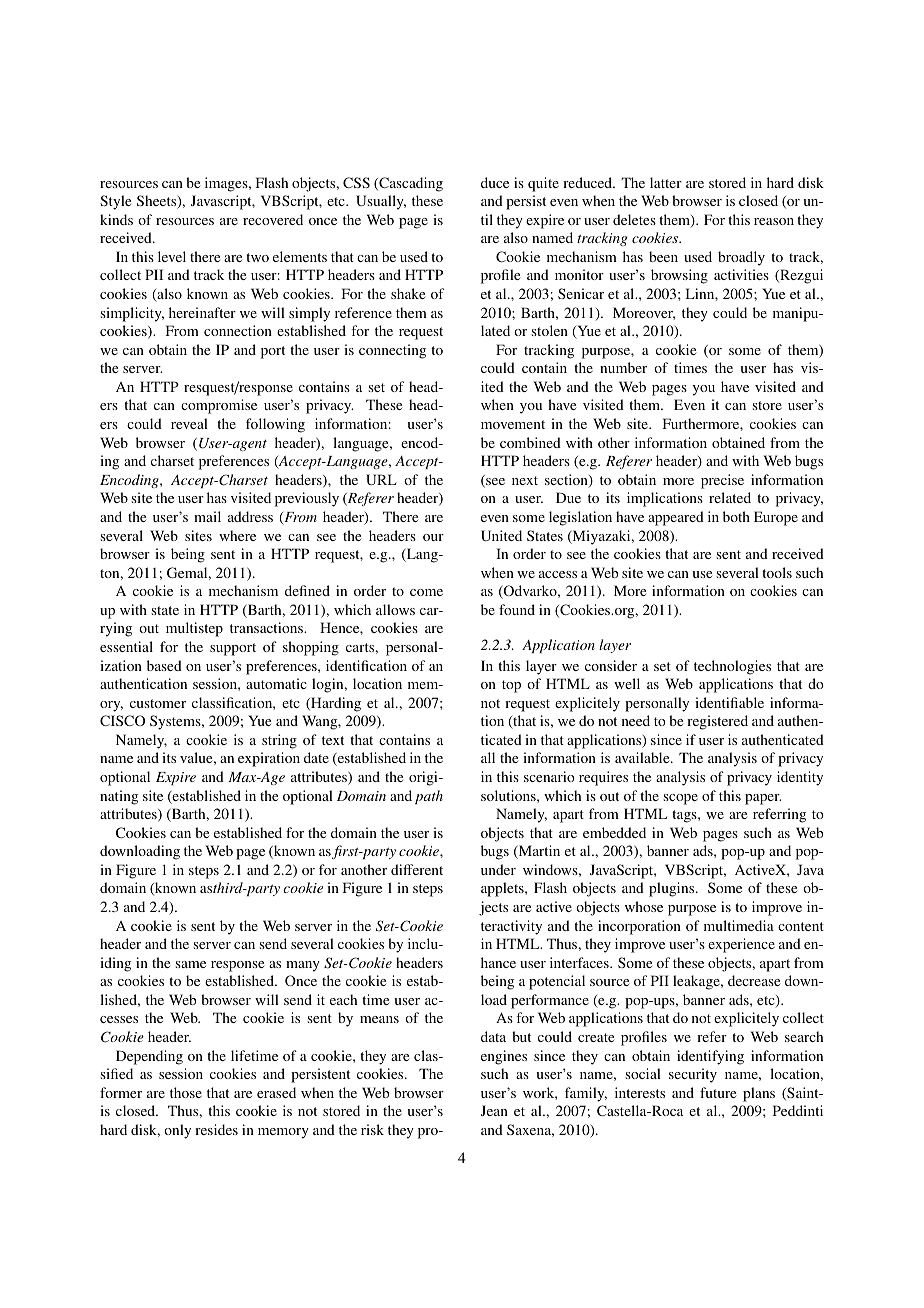 The width and height of the image is (924, 1308). Describe the element at coordinates (543, 184) in the image. I see `quite` at that location.
